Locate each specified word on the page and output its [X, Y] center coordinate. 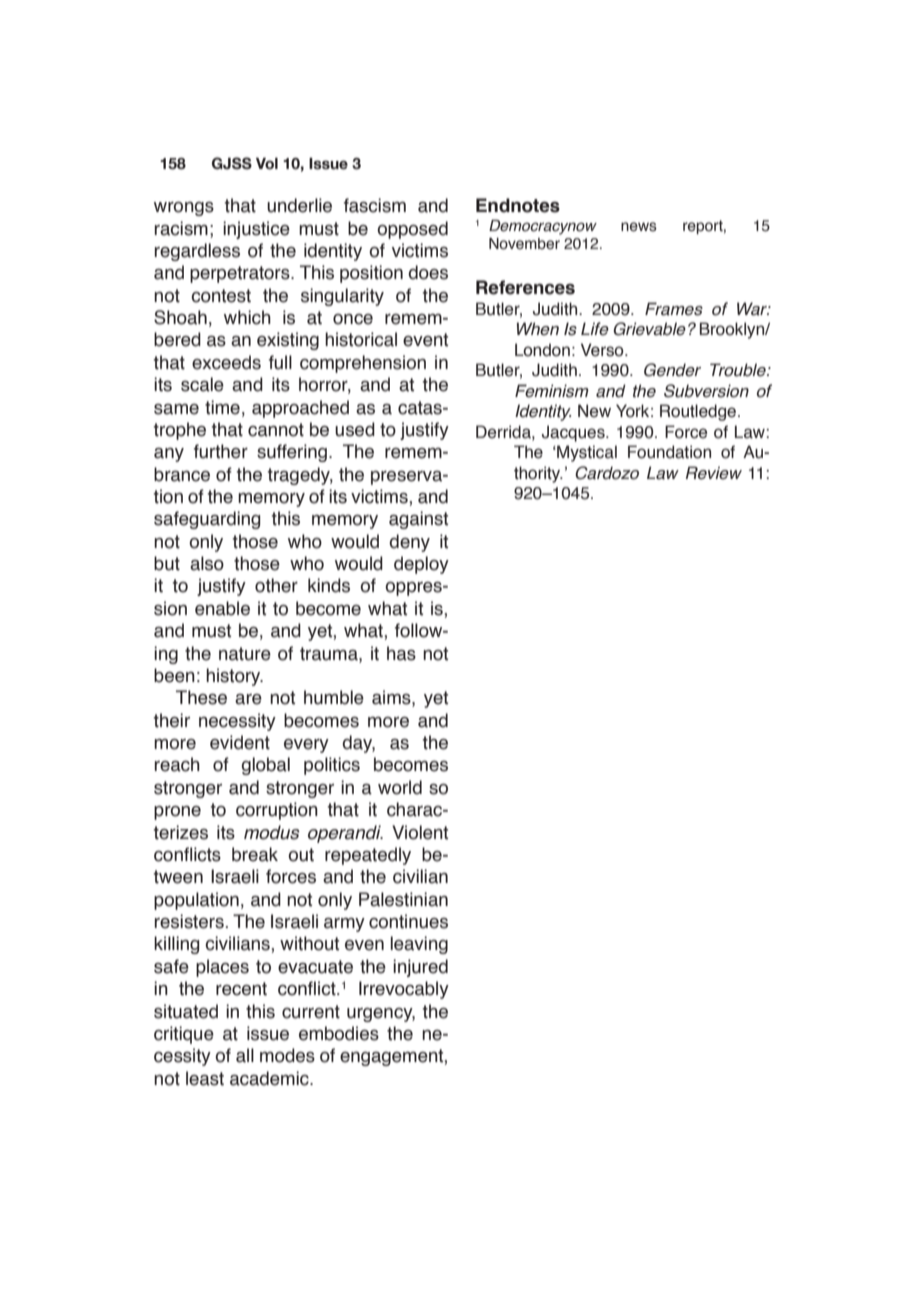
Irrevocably [404, 990]
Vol [267, 164]
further [221, 451]
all [245, 1055]
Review [714, 473]
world [400, 787]
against [418, 520]
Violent [420, 832]
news [639, 227]
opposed [412, 230]
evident [240, 742]
